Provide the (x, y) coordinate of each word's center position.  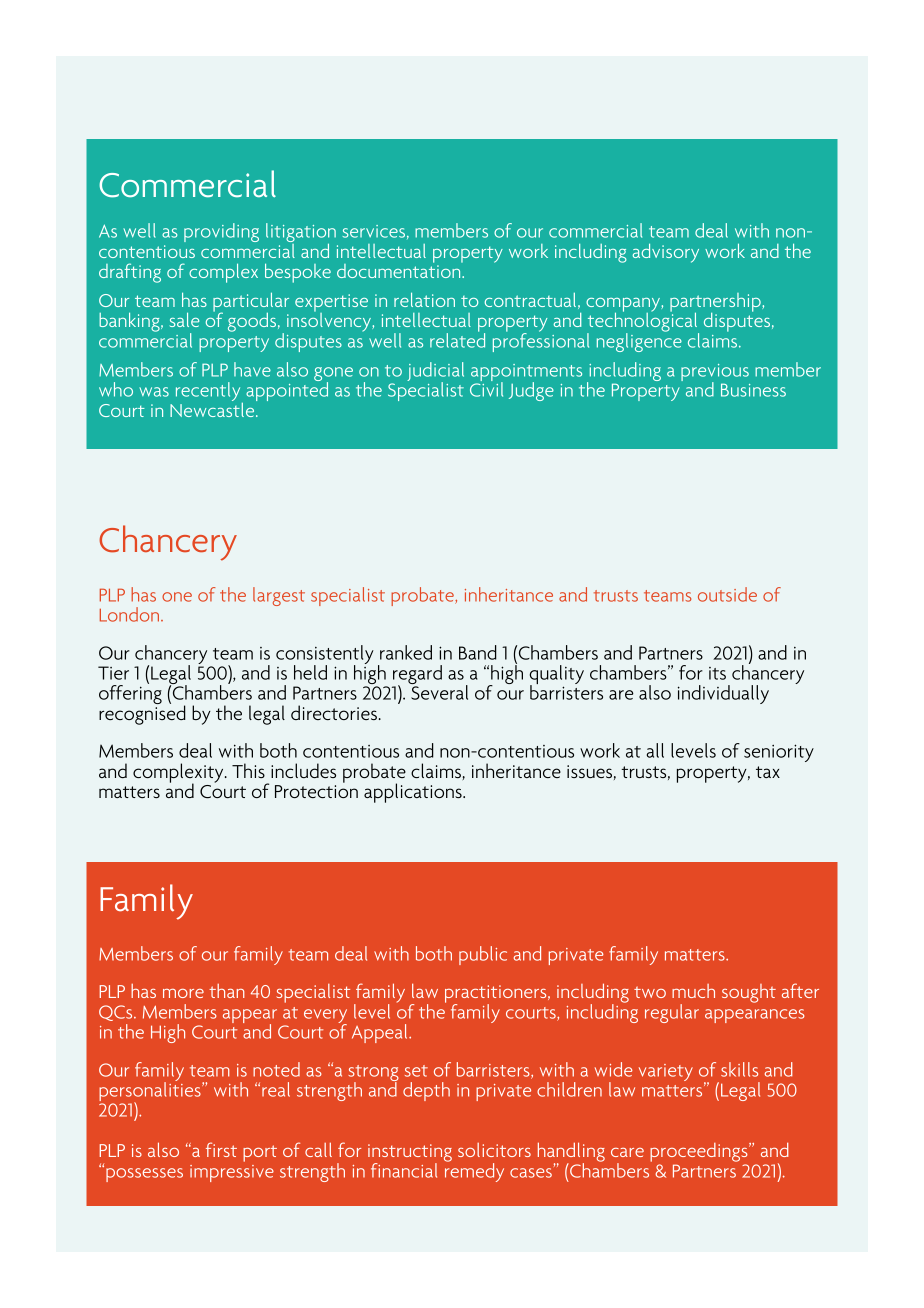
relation (424, 299)
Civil (486, 388)
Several (438, 691)
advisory (666, 253)
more (183, 993)
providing (221, 232)
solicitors (494, 1150)
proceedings (700, 1152)
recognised (142, 714)
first (221, 1149)
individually (723, 694)
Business (753, 390)
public (483, 955)
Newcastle (213, 408)
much (693, 991)
